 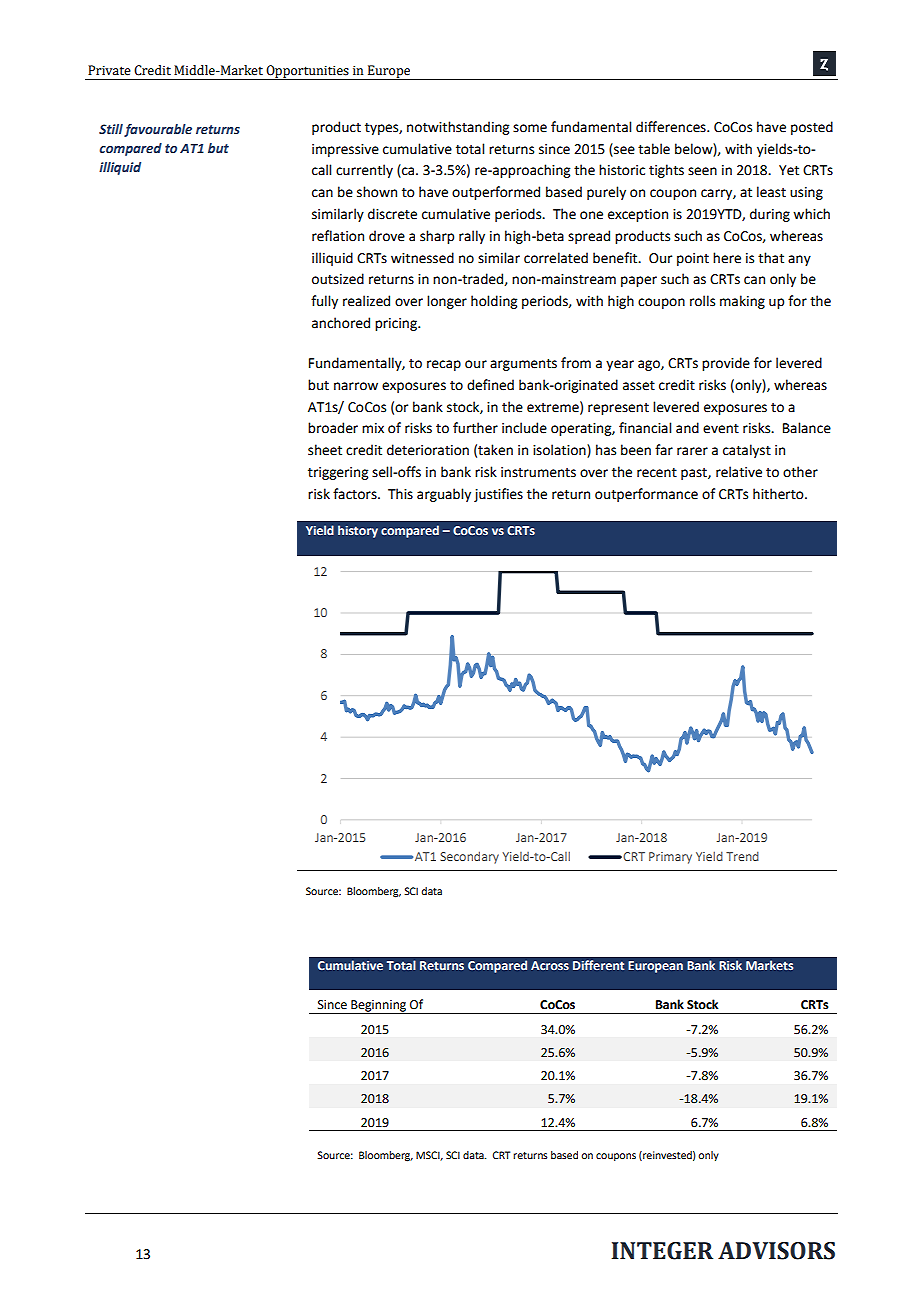 What do you see at coordinates (672, 127) in the screenshot?
I see `differences` at bounding box center [672, 127].
